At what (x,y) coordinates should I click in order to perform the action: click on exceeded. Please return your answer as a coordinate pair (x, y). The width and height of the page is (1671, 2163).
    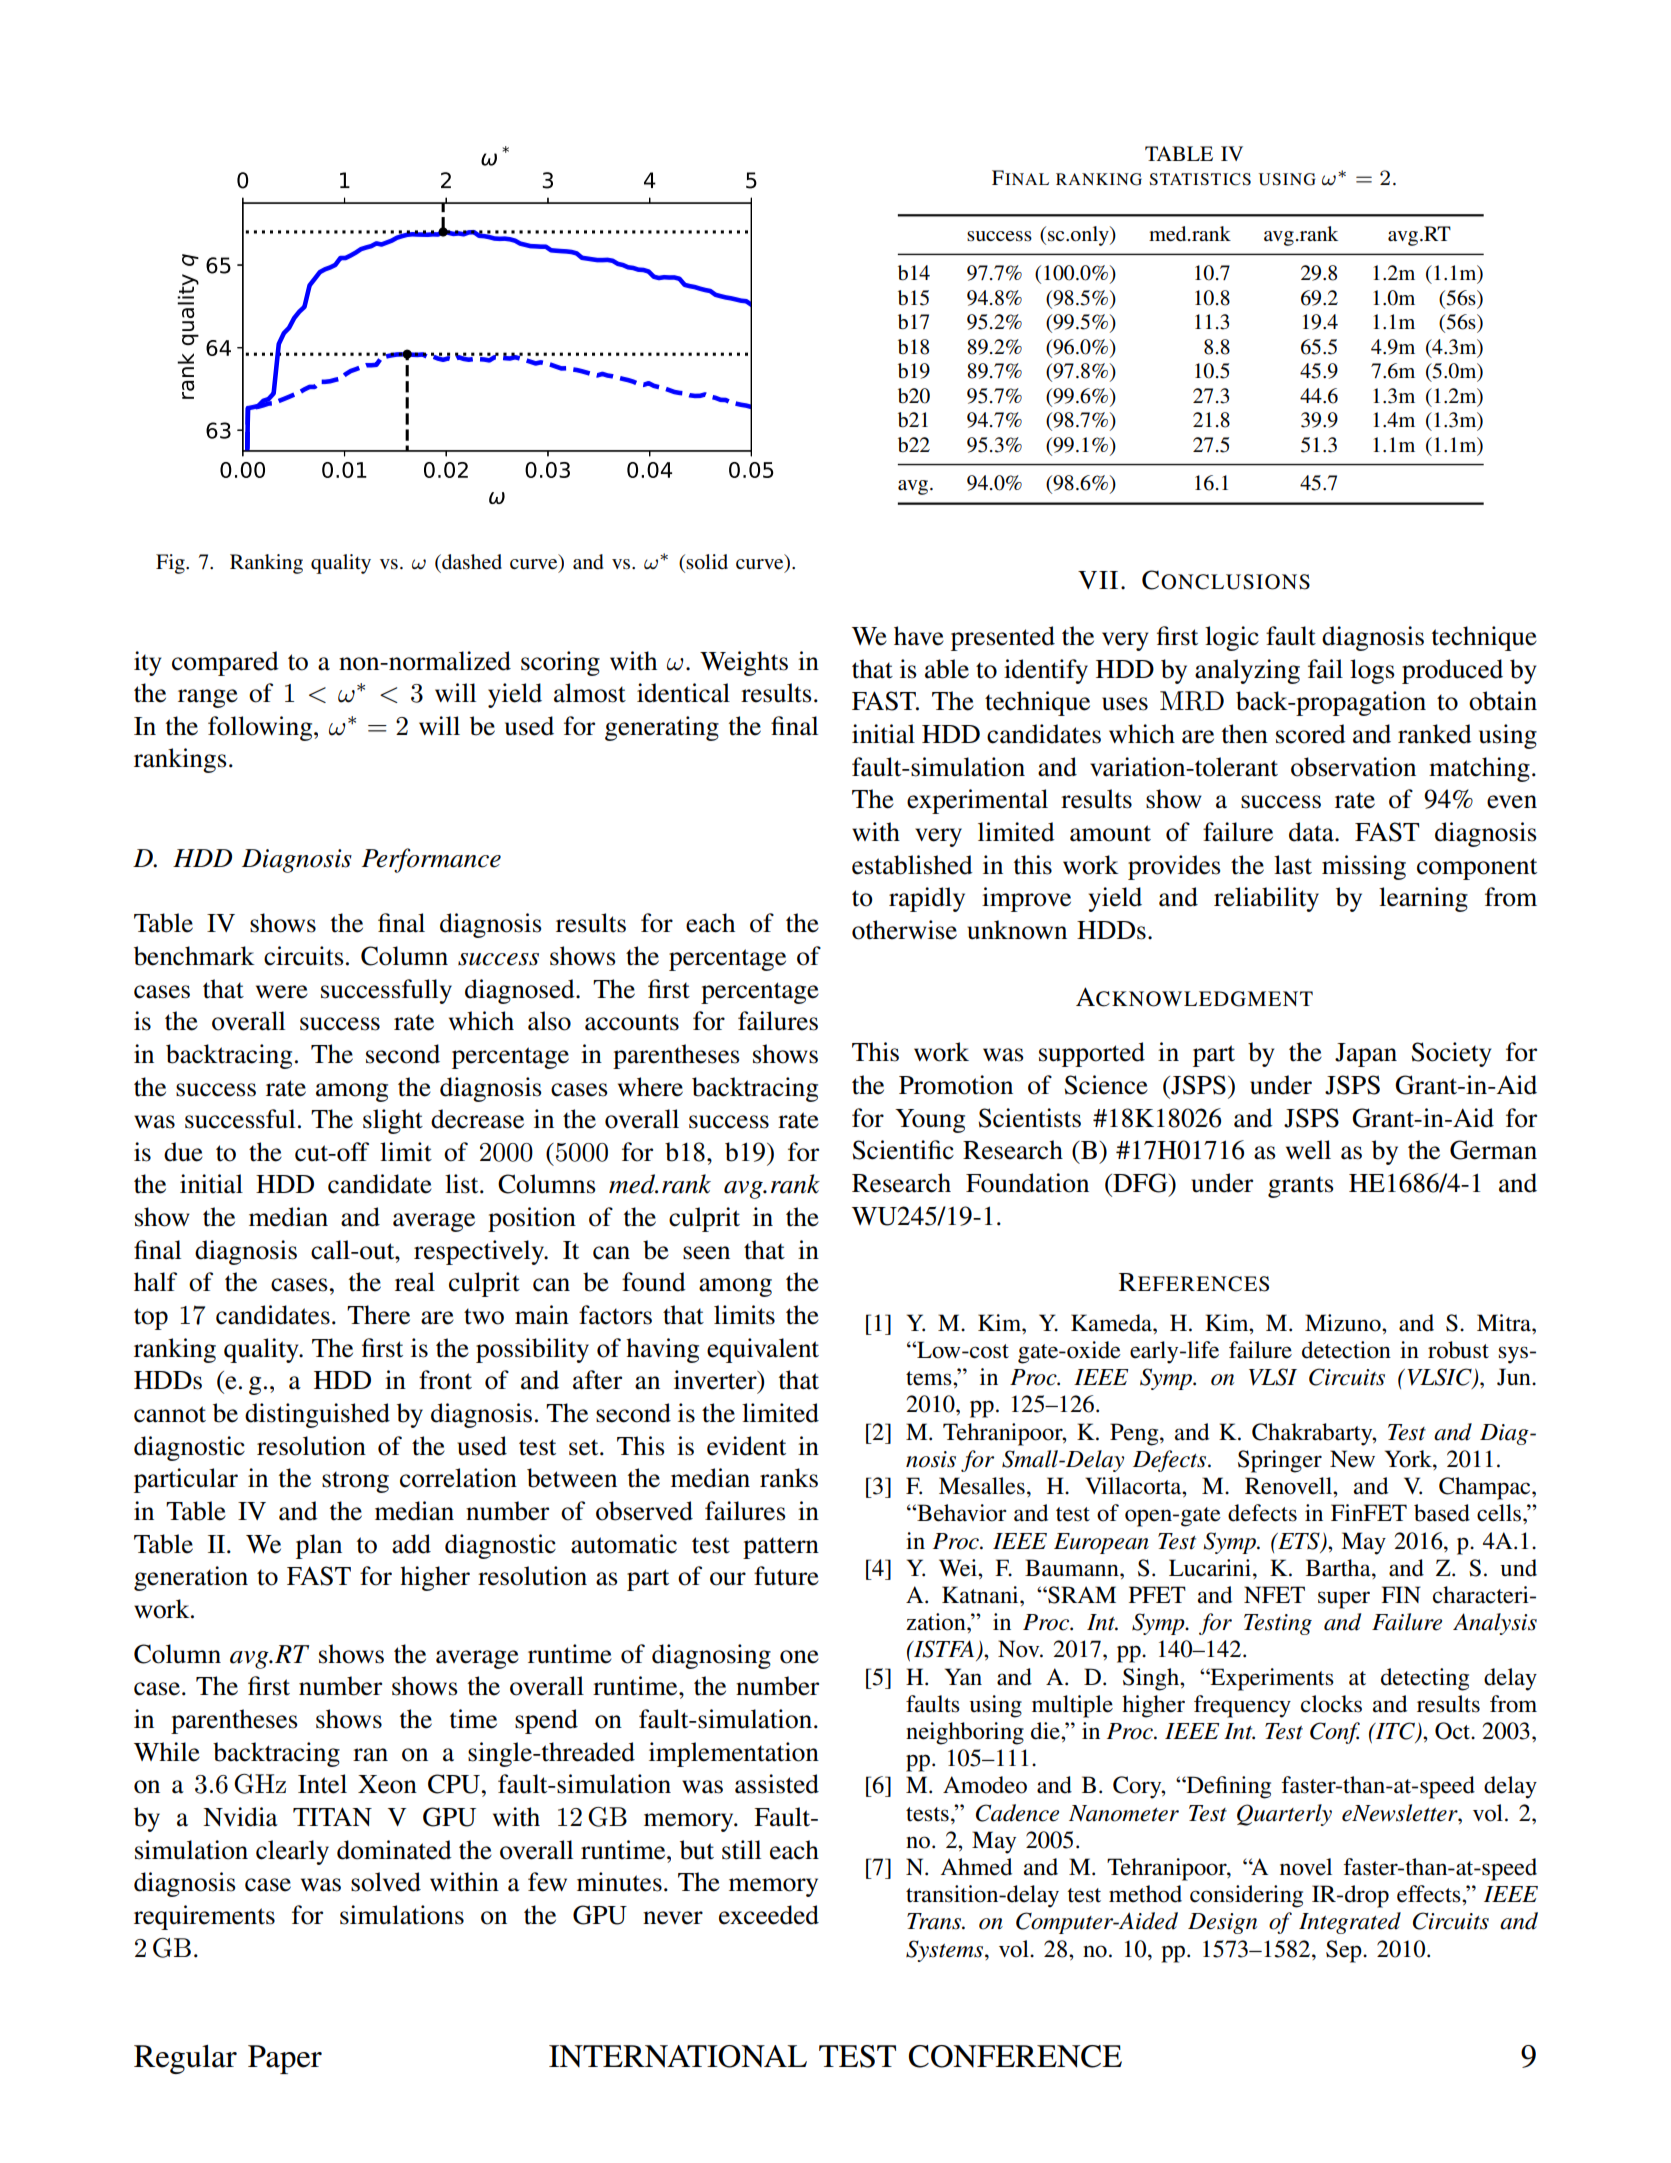
    Looking at the image, I should click on (769, 1915).
